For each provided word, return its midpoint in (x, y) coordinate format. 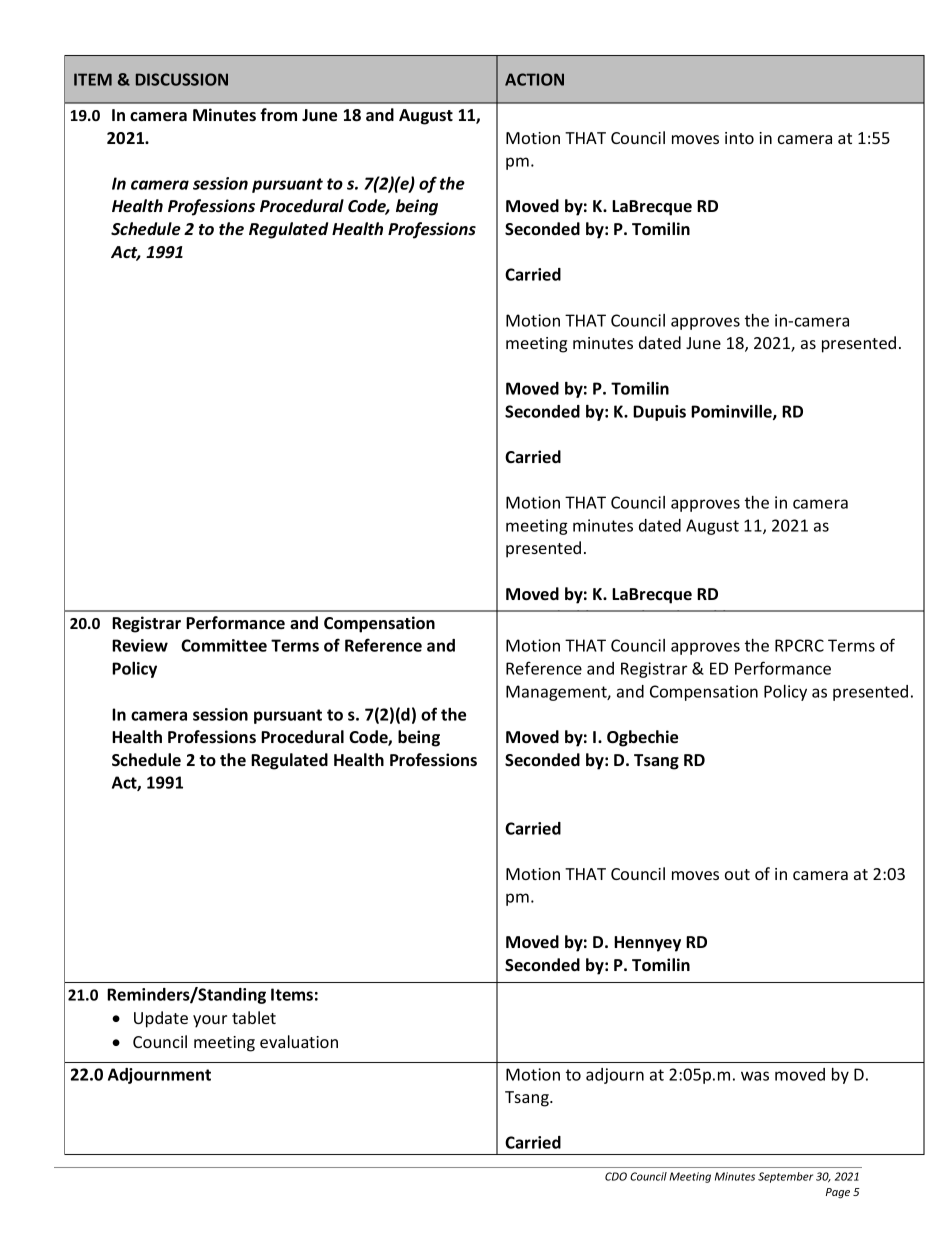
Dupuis (659, 413)
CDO (616, 1176)
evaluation (299, 1041)
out (737, 874)
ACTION (534, 79)
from (278, 114)
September (785, 1177)
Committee (224, 645)
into (739, 138)
